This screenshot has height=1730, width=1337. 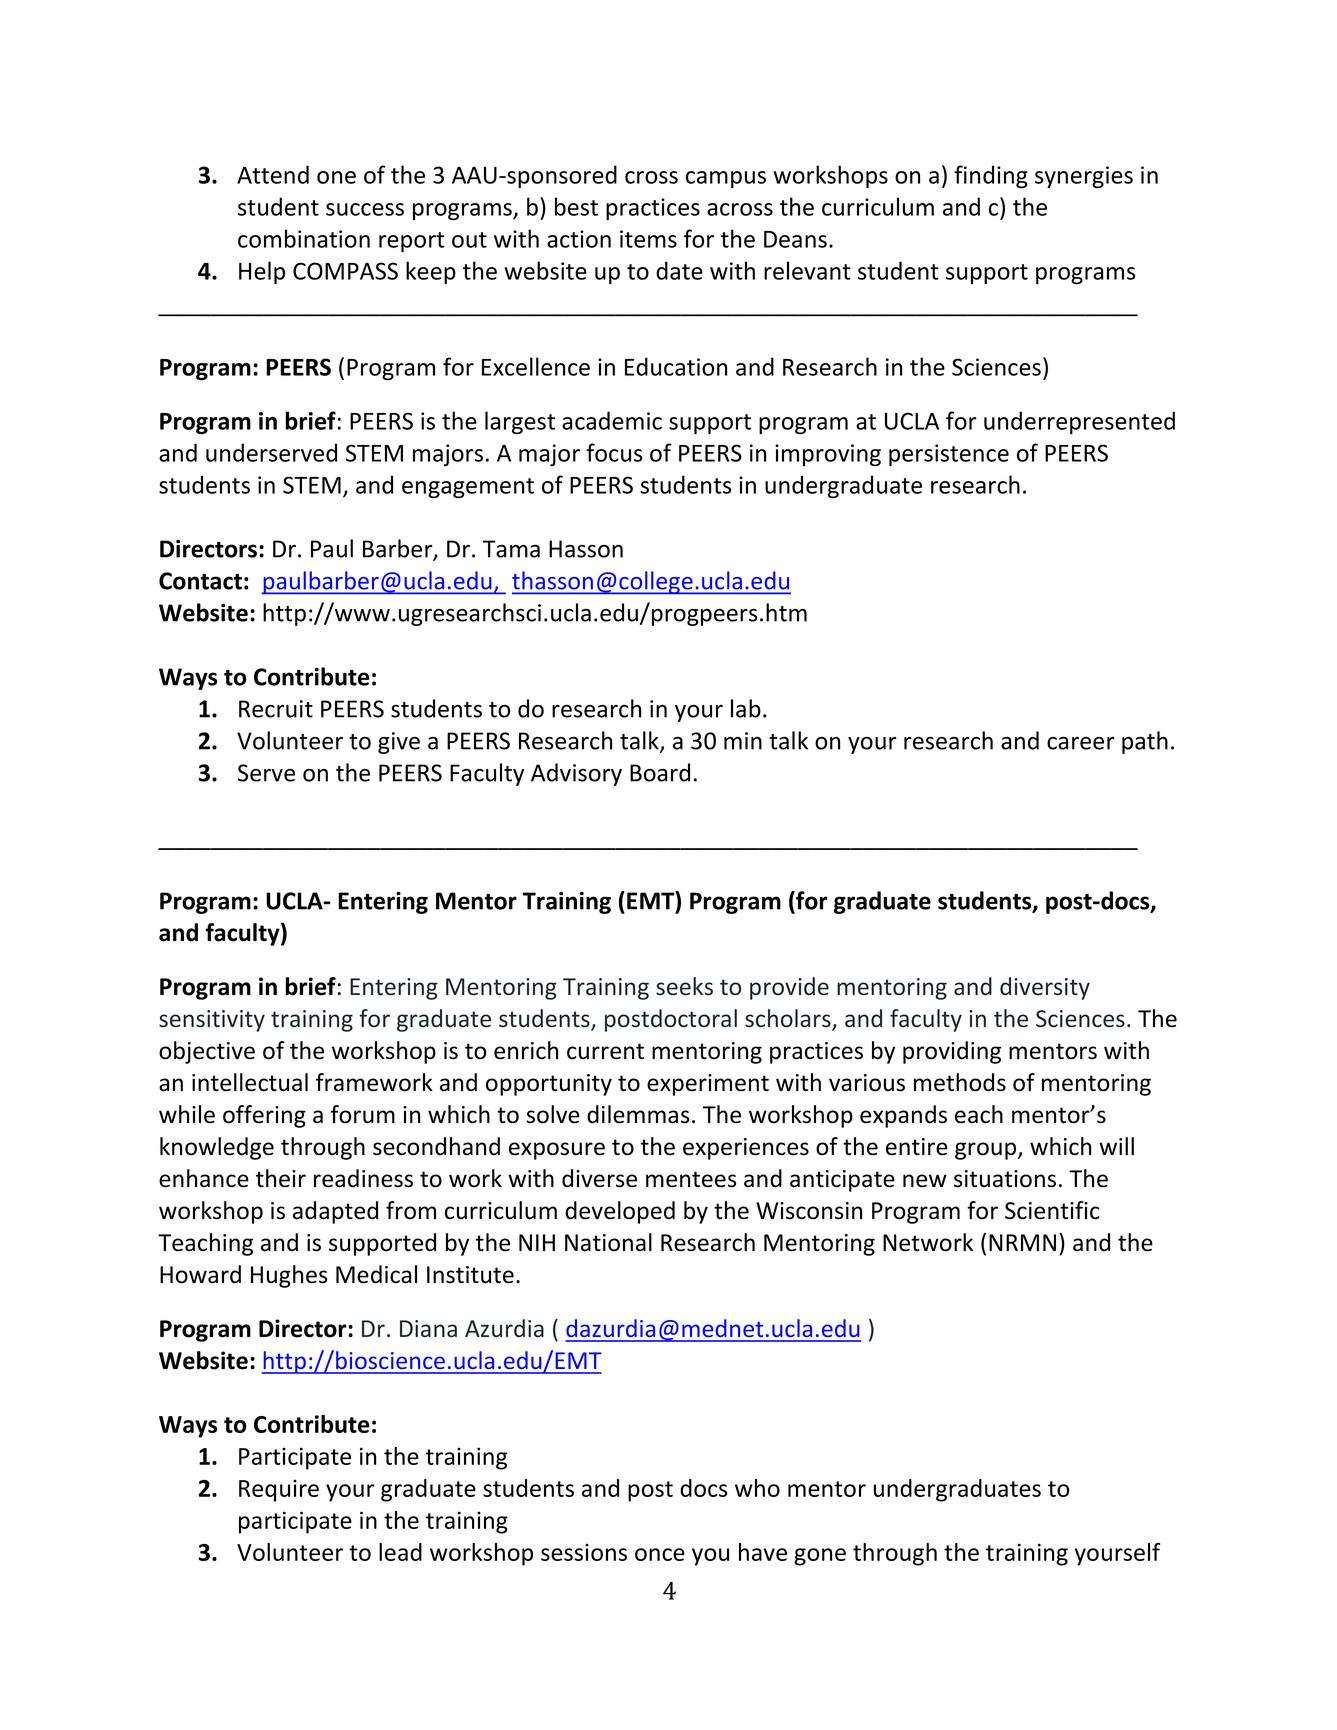 I want to click on situations, so click(x=1005, y=1179).
